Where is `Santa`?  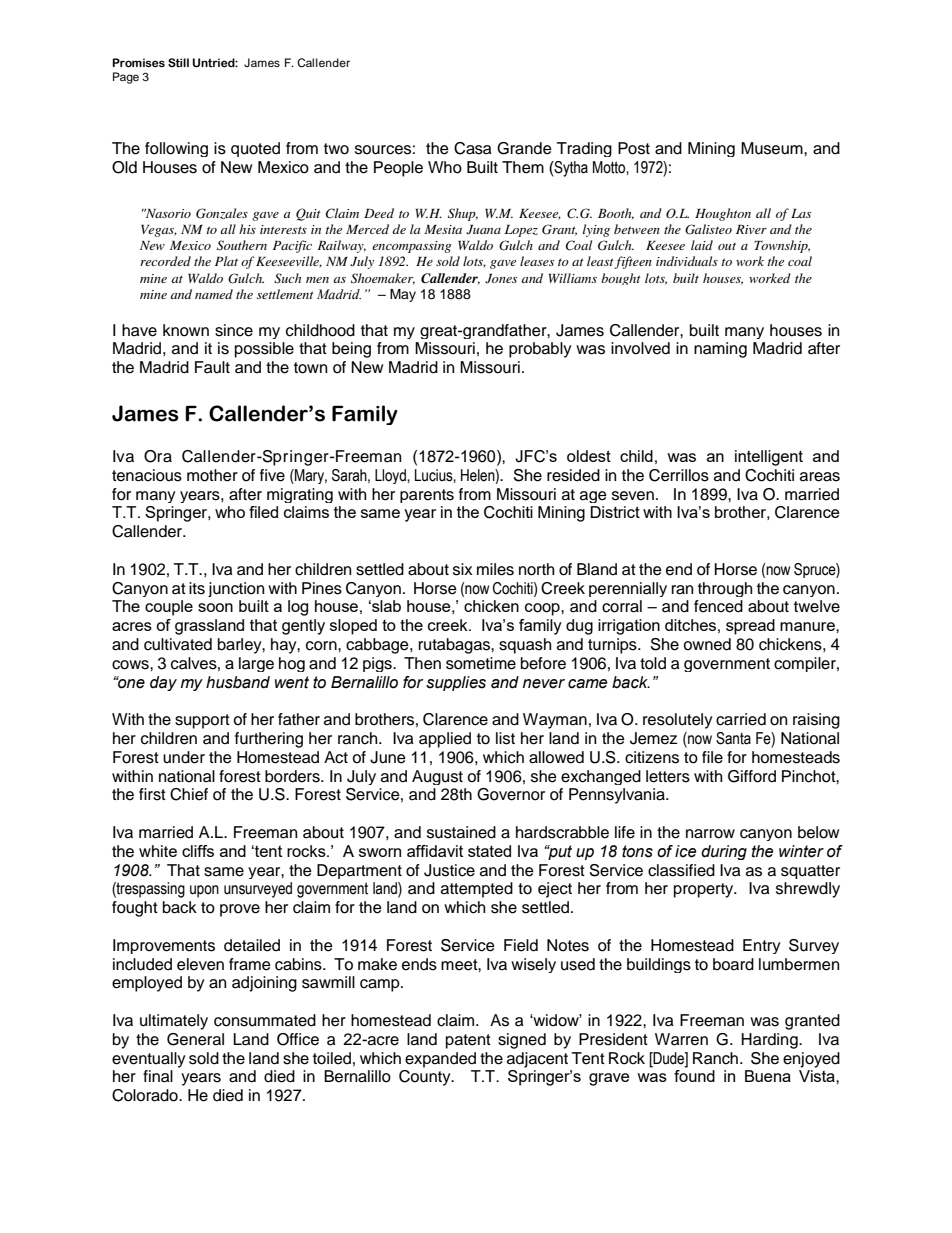 Santa is located at coordinates (733, 738).
